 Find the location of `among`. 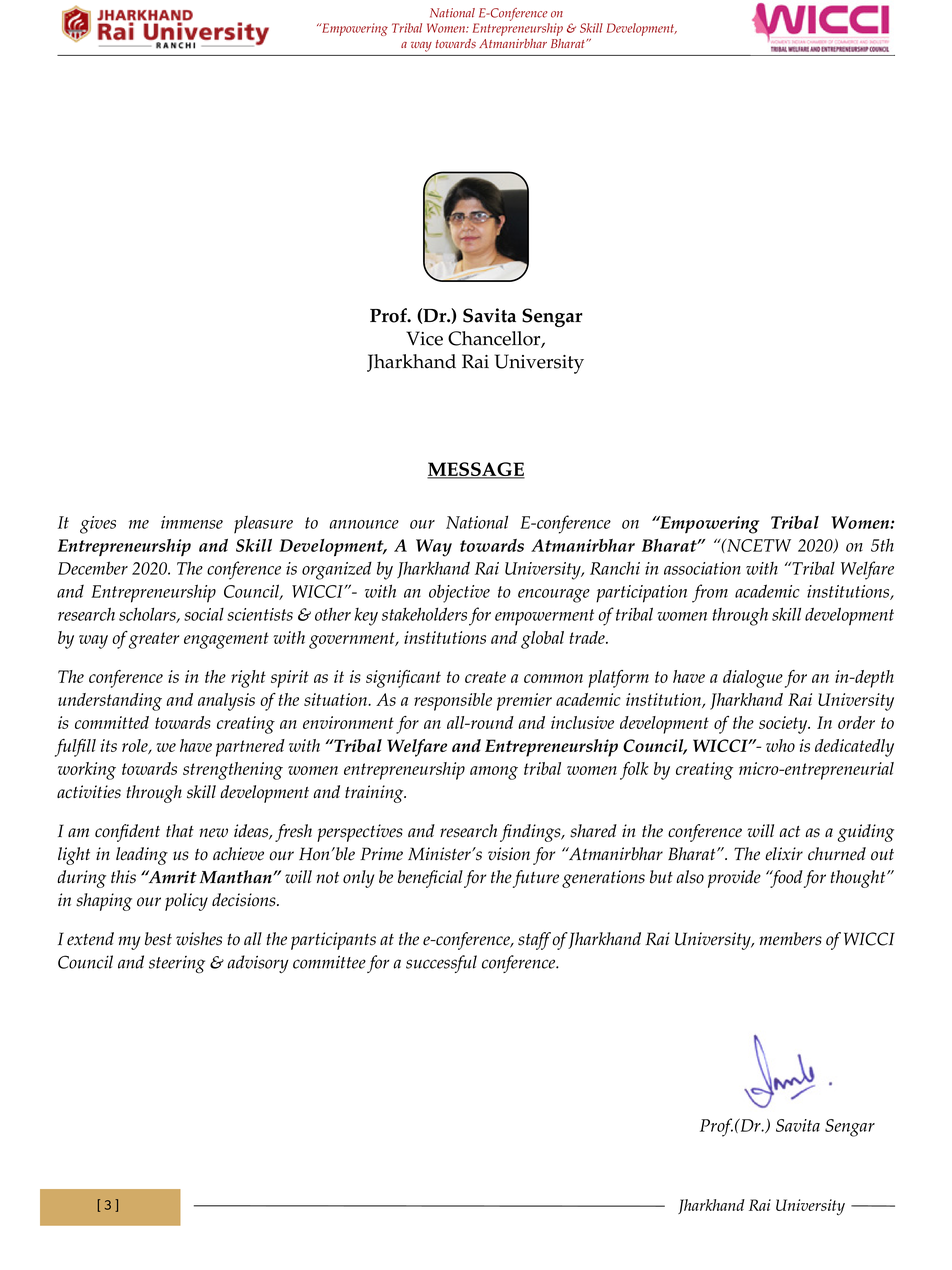

among is located at coordinates (494, 773).
